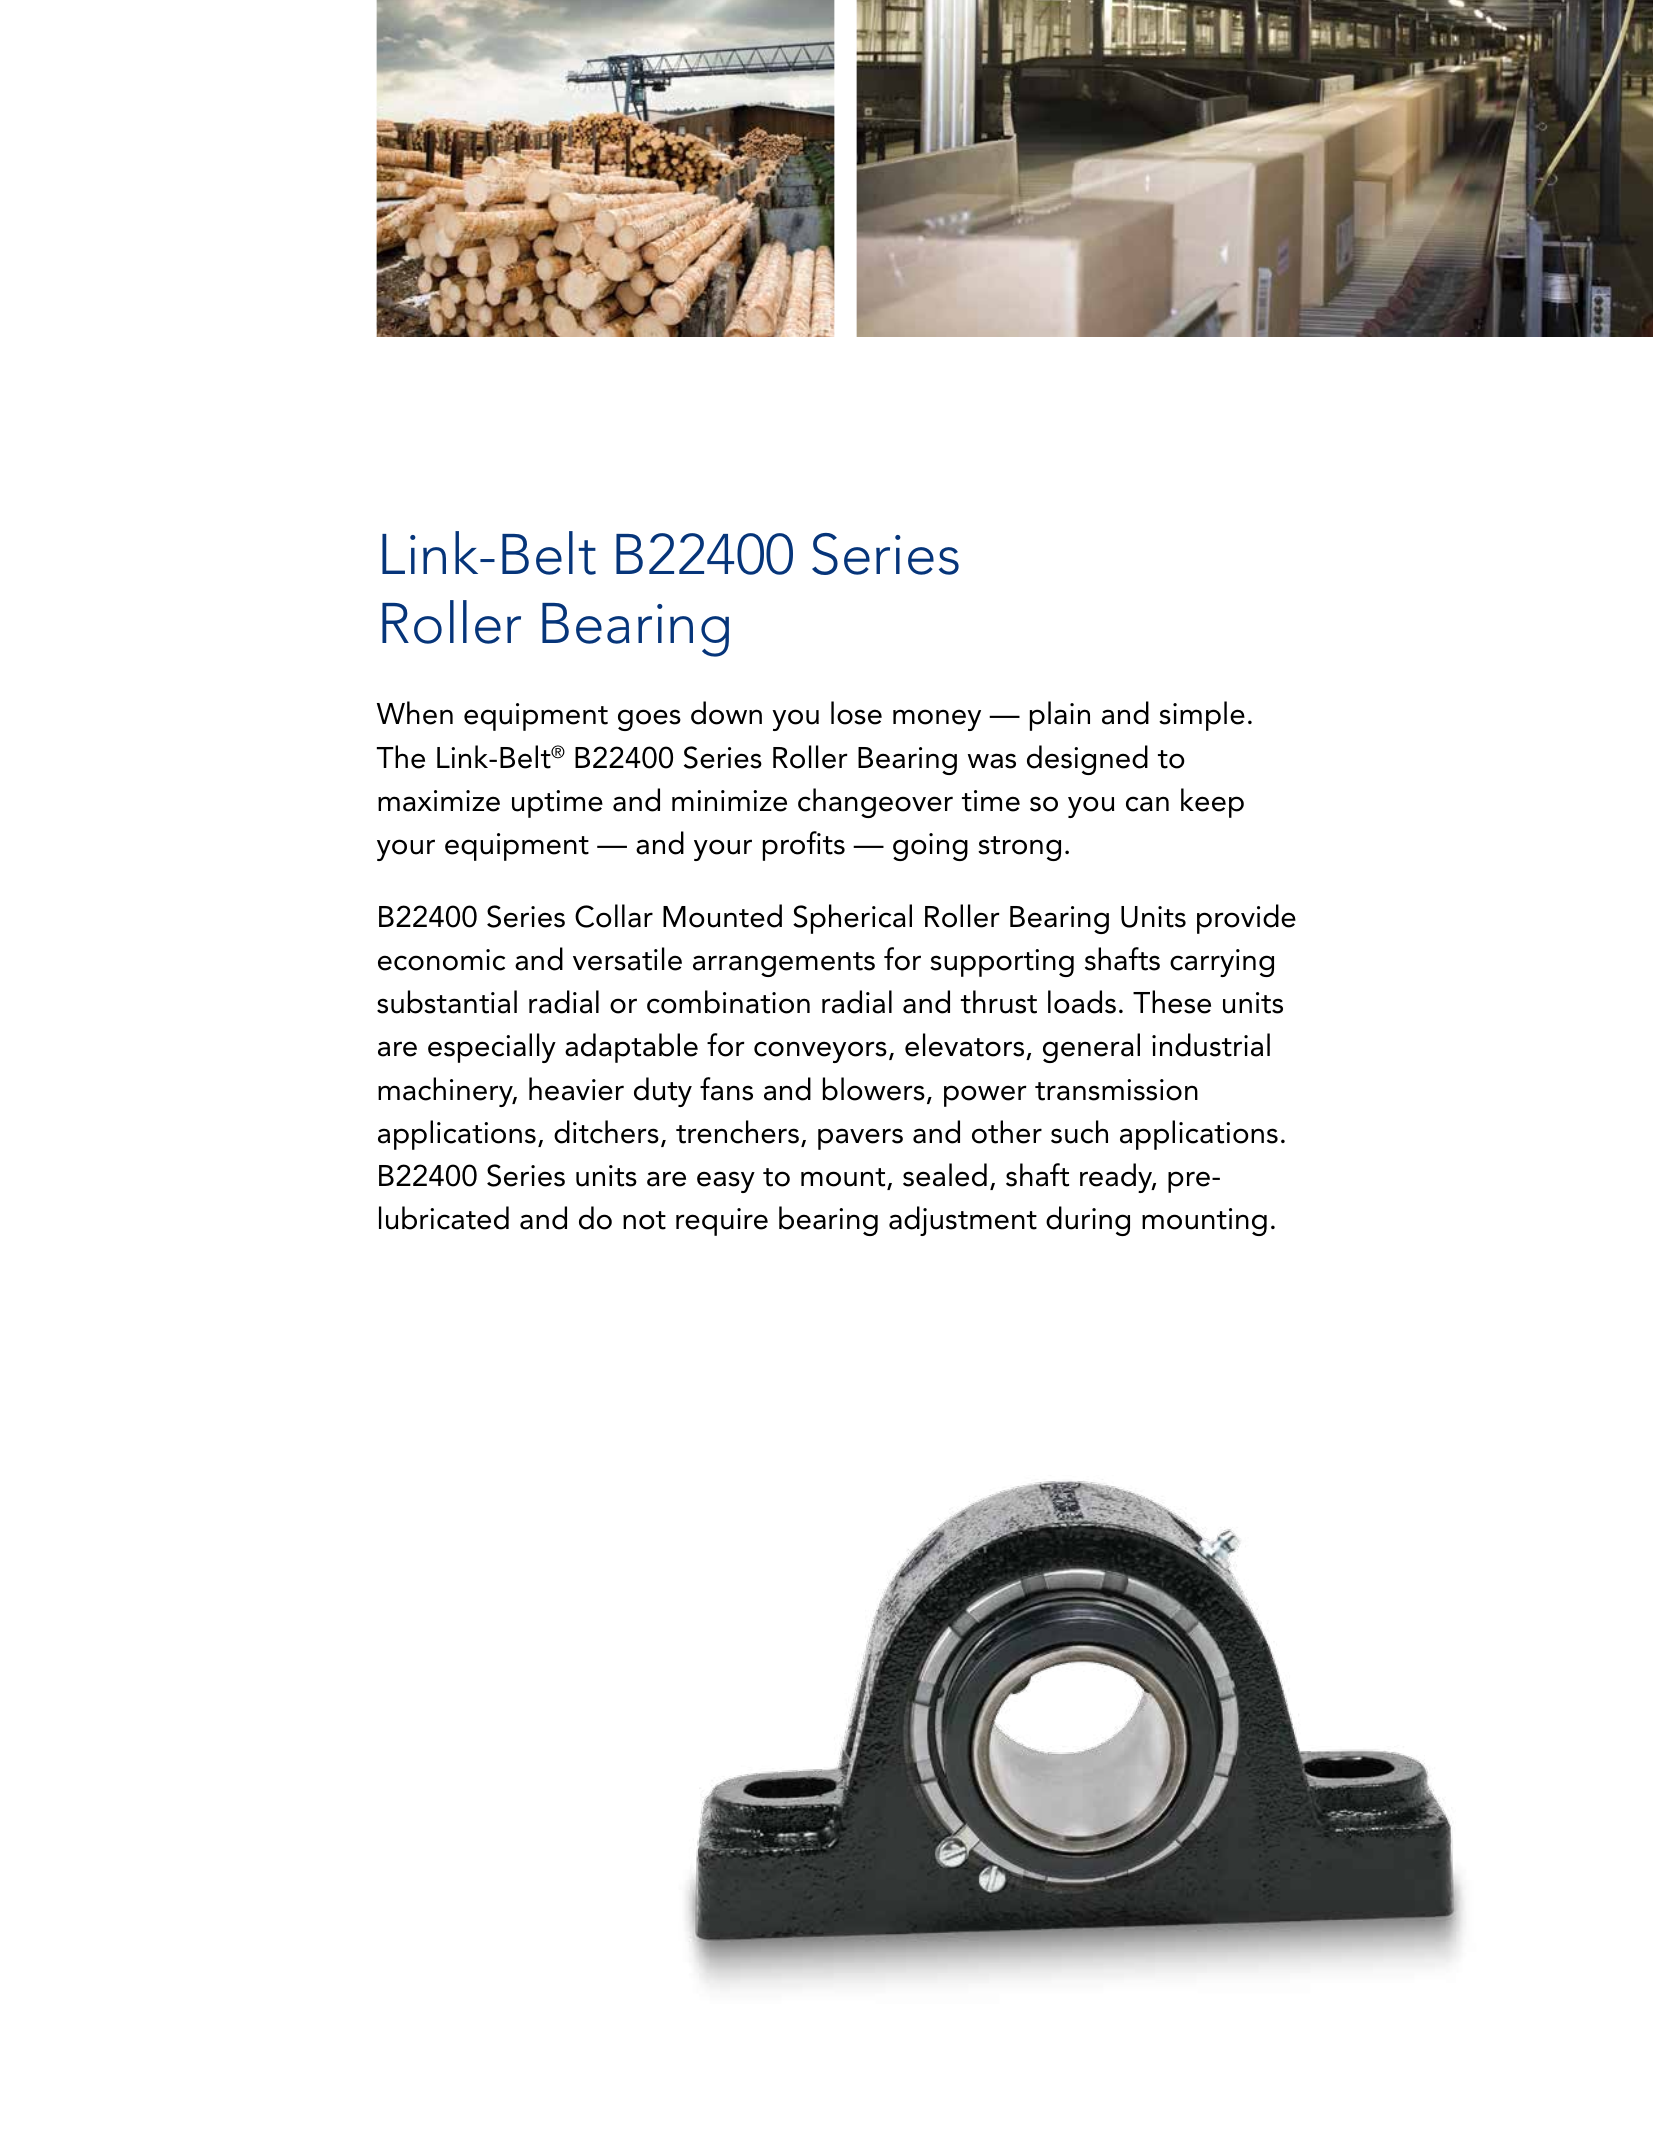 This page has width=1653, height=2140. Describe the element at coordinates (576, 1089) in the page. I see `heavier` at that location.
